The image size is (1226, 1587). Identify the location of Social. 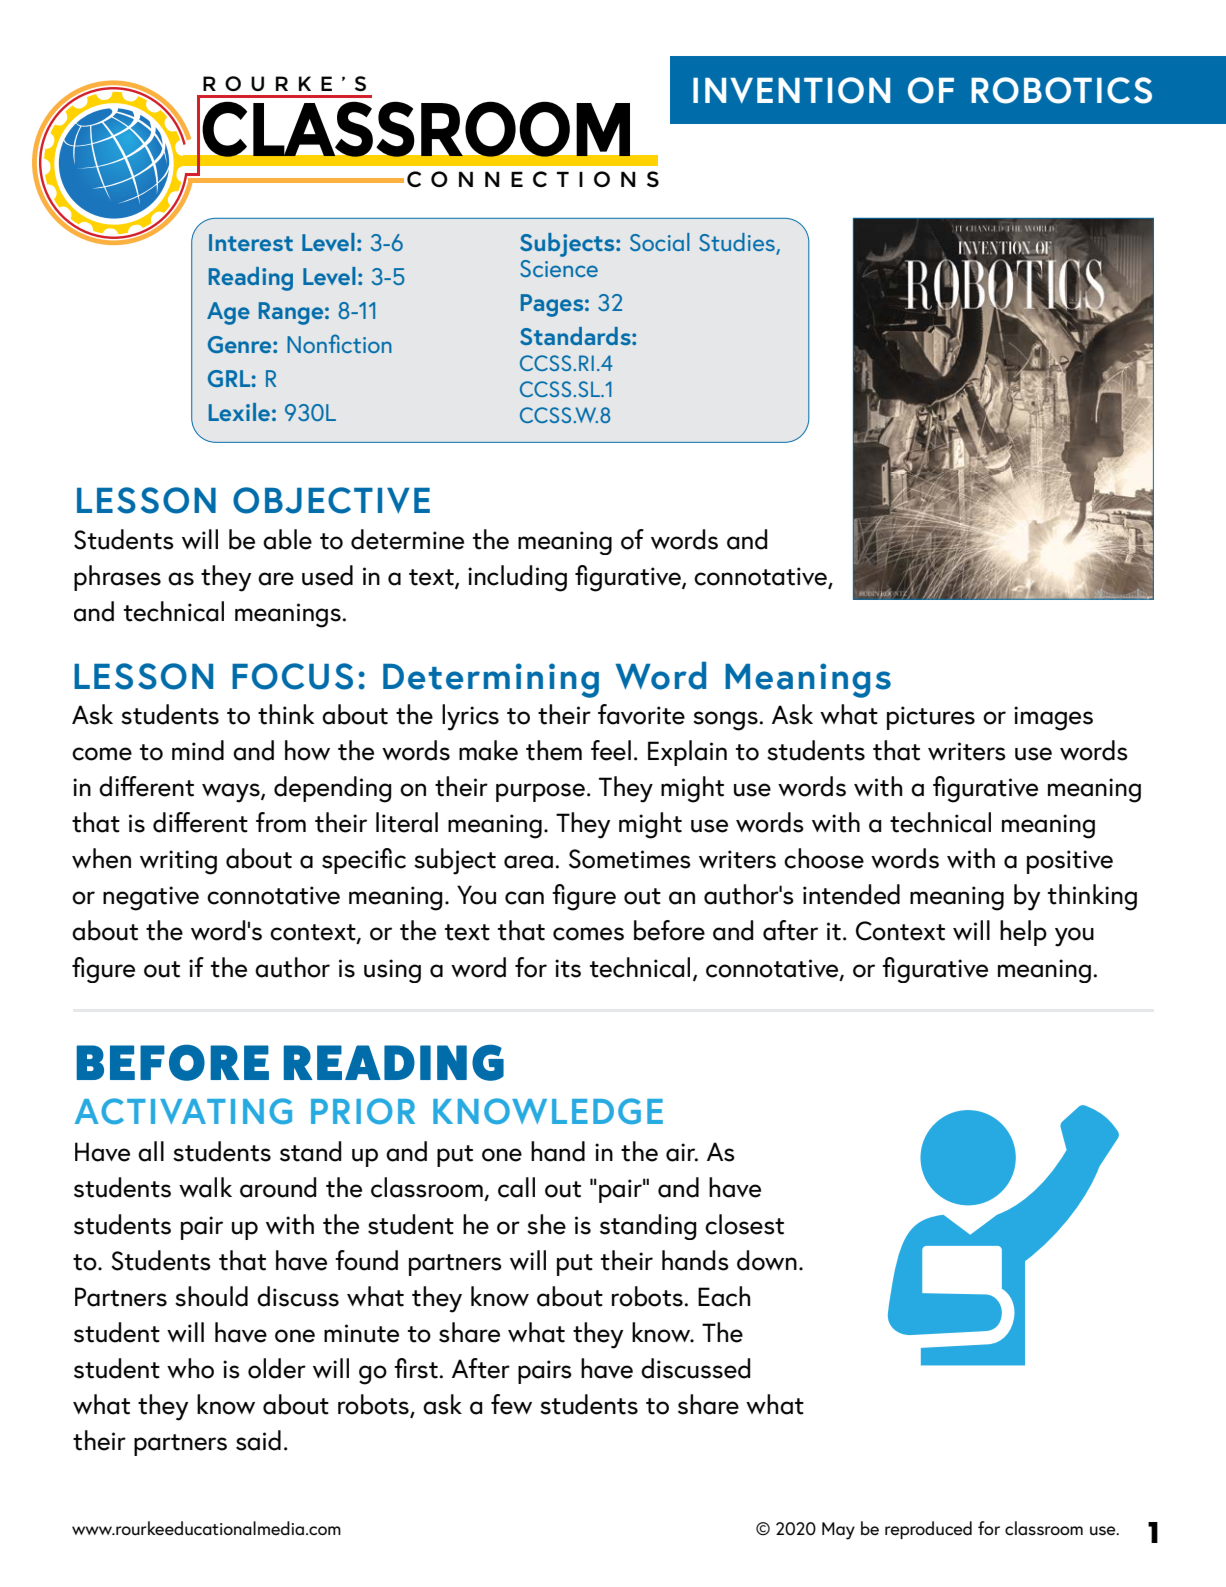
(660, 242).
